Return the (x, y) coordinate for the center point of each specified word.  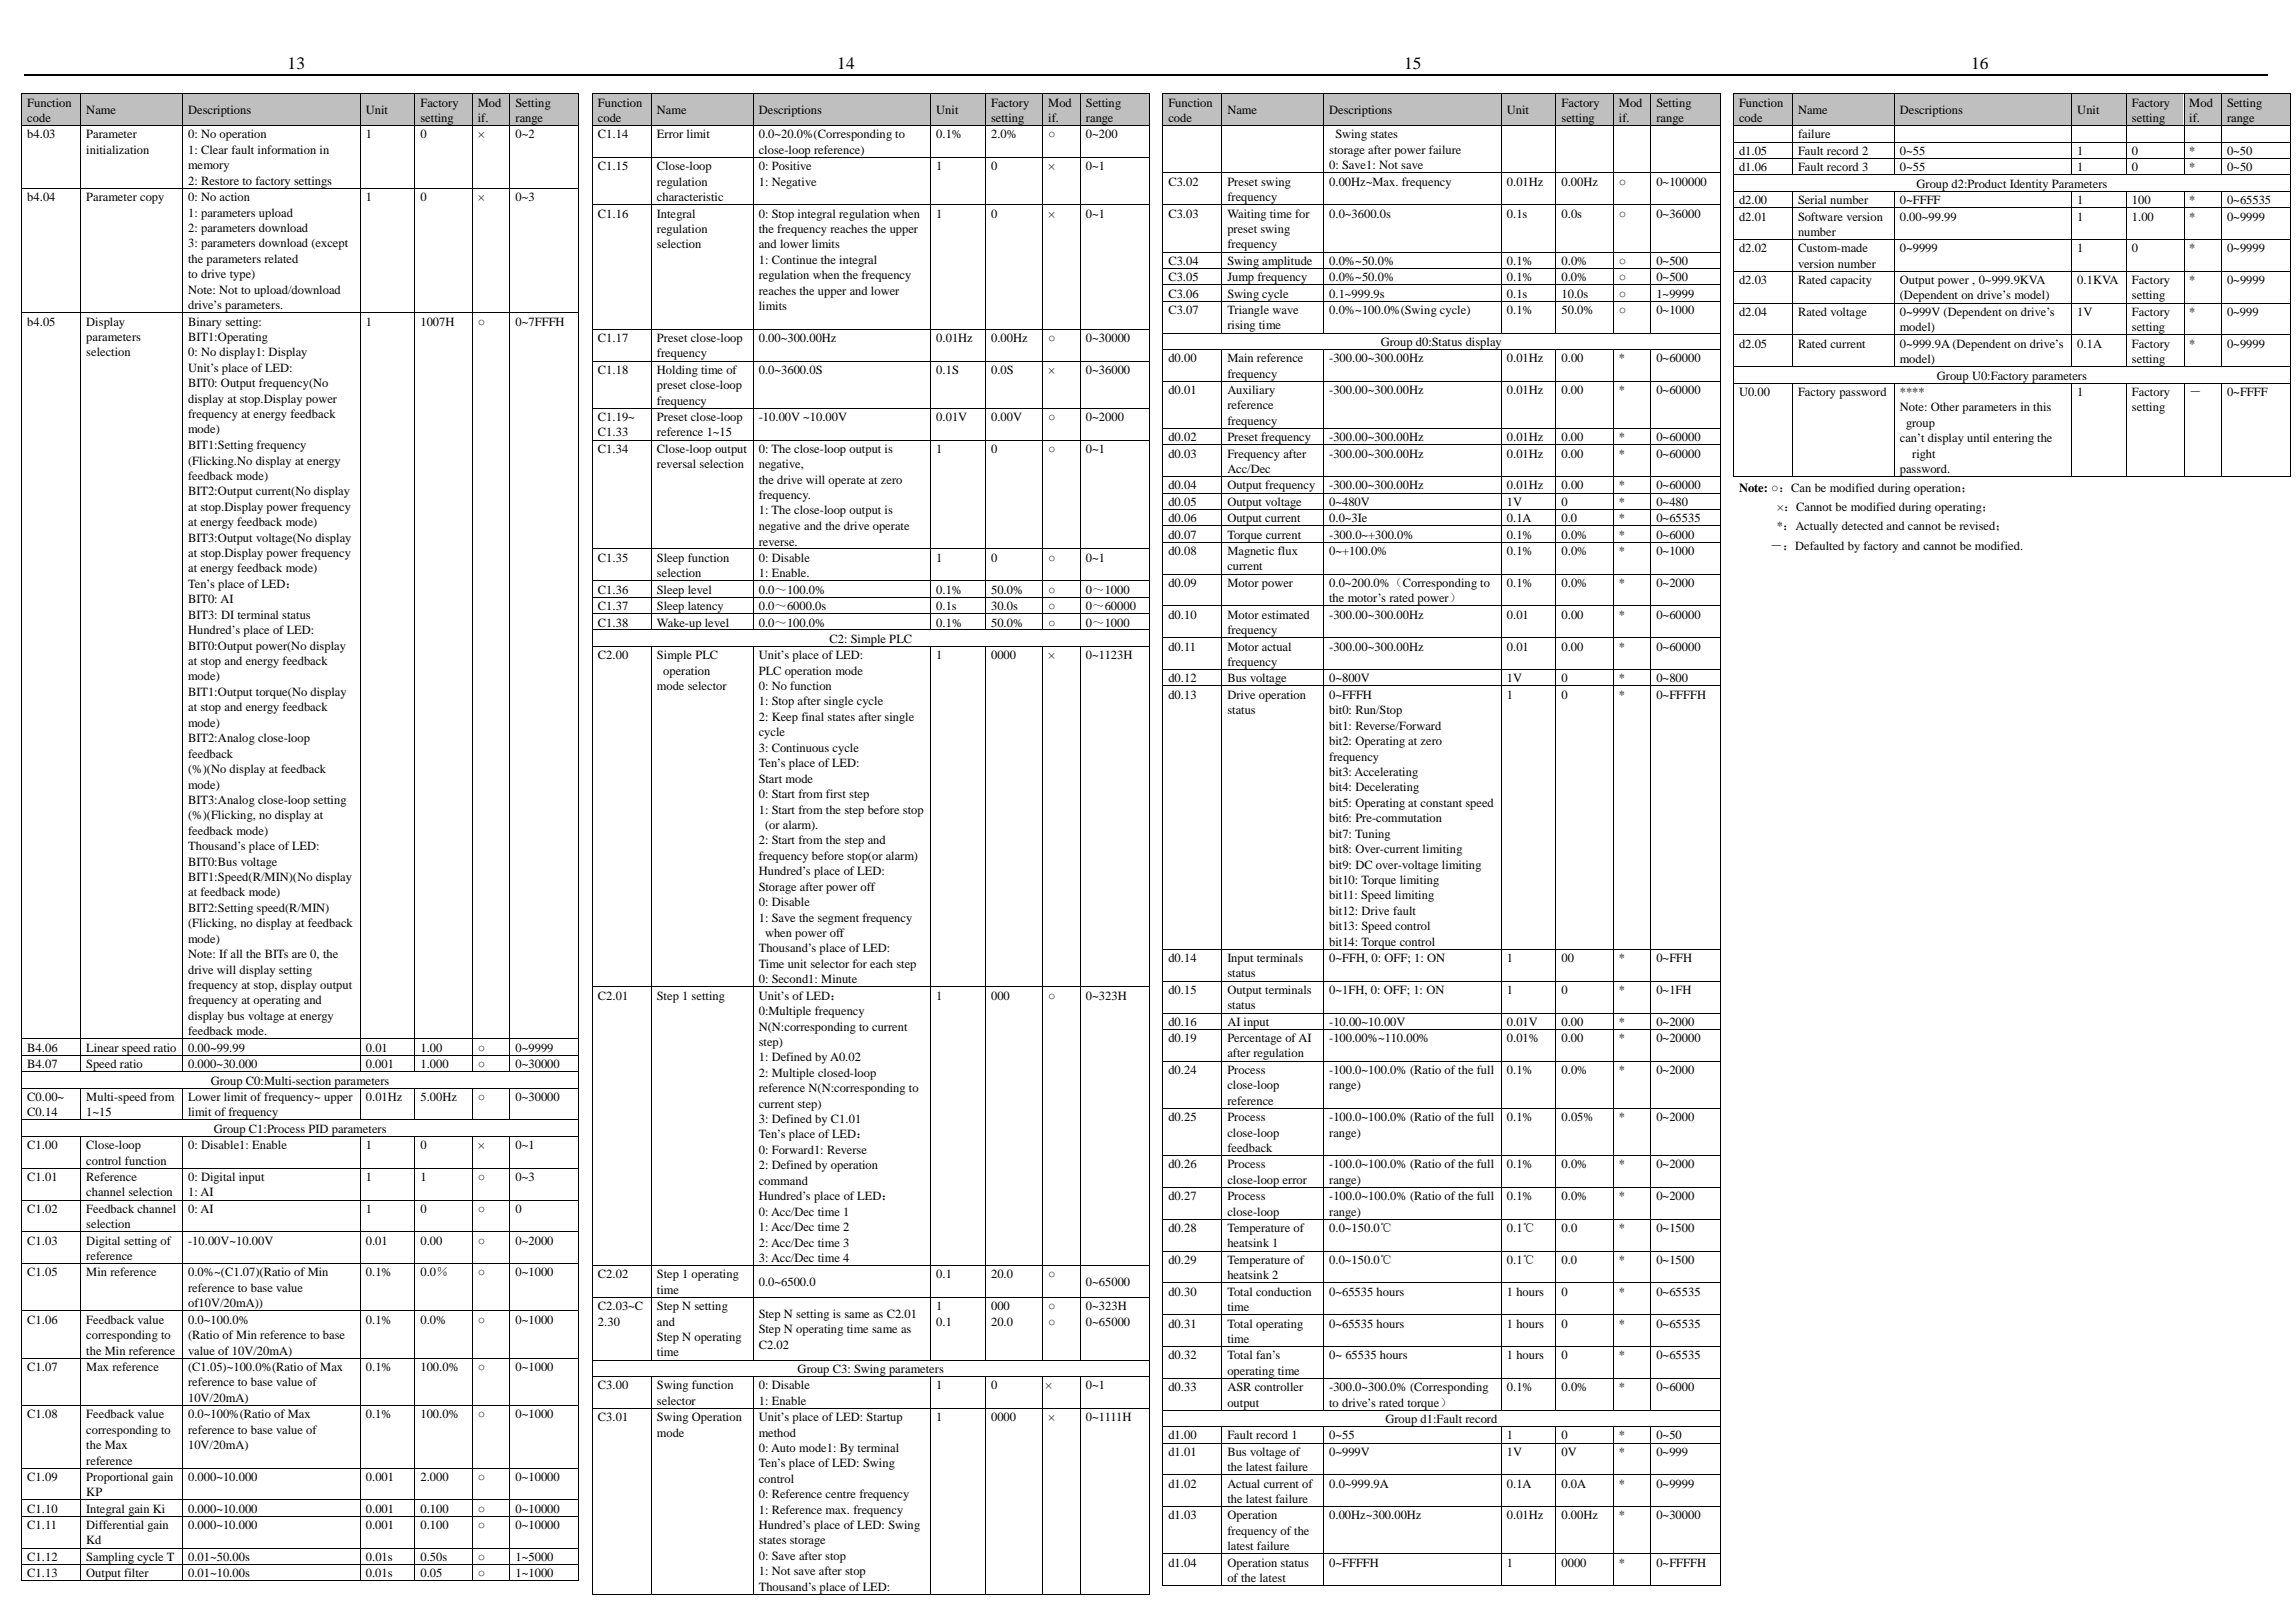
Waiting (1247, 215)
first (836, 793)
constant (1441, 803)
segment (838, 920)
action (234, 196)
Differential (115, 1524)
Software (1820, 216)
